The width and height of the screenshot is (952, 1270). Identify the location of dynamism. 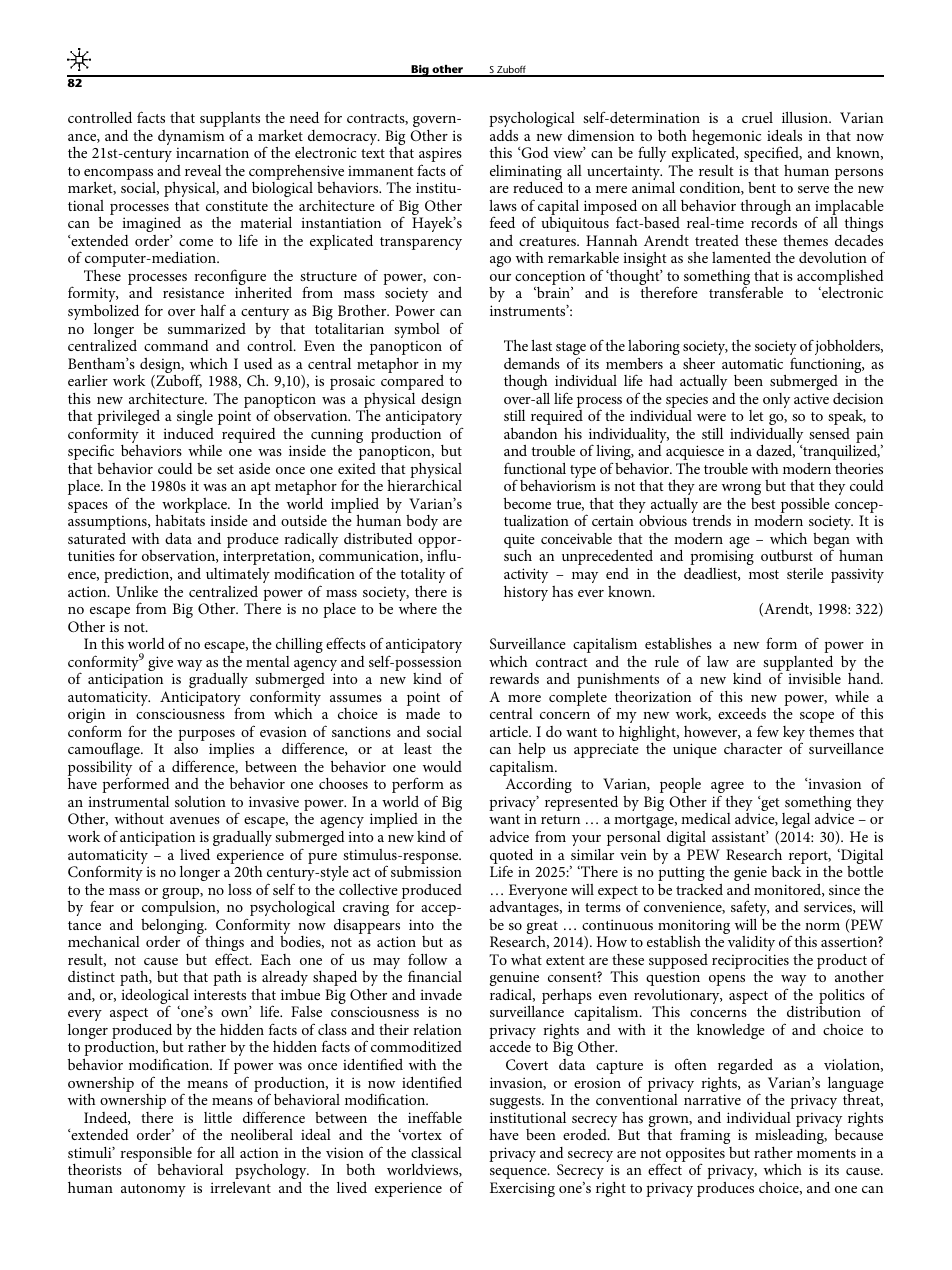
(191, 137).
